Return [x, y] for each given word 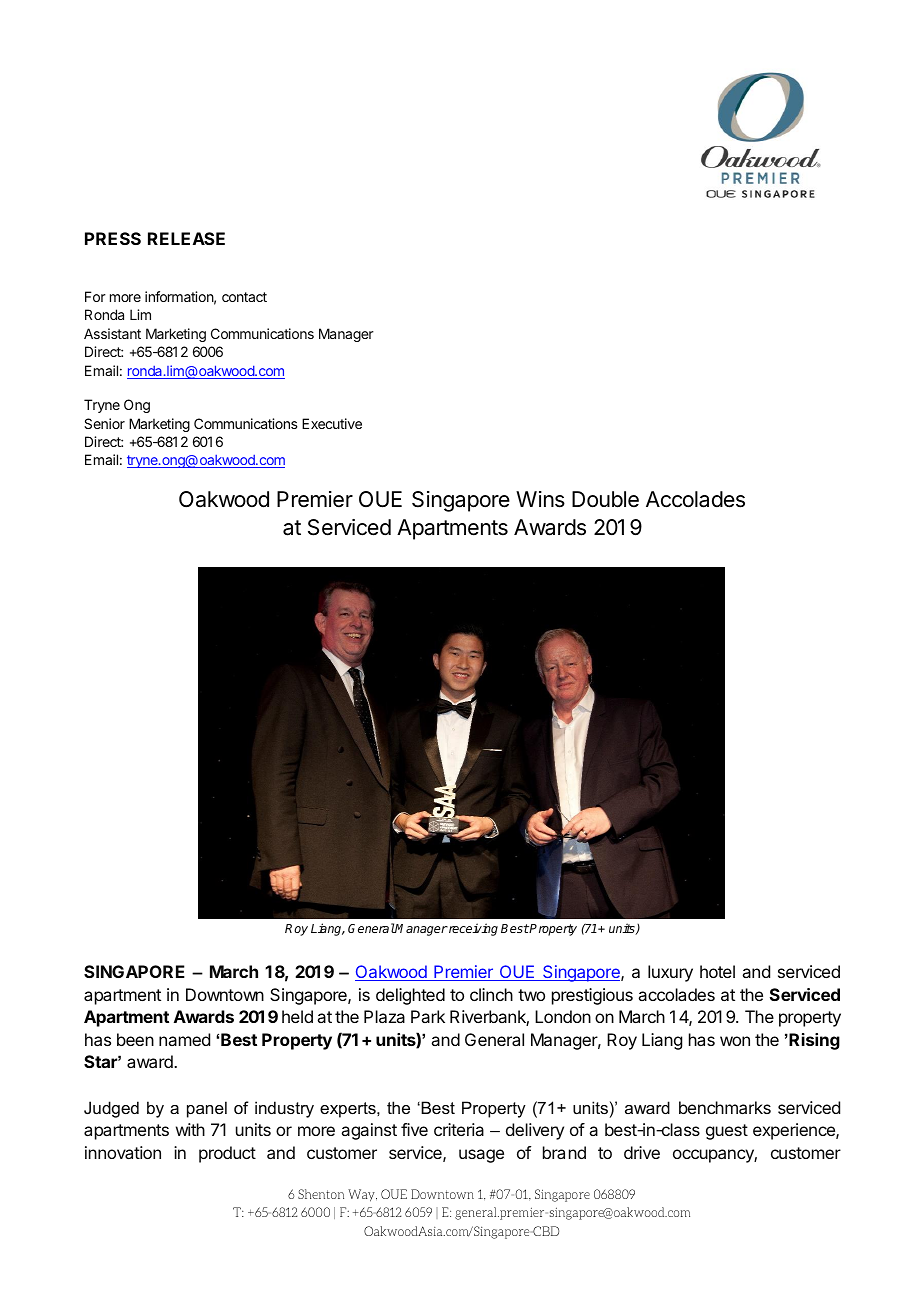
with [190, 1129]
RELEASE [186, 238]
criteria [459, 1129]
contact [244, 297]
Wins [540, 499]
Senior [104, 423]
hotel [717, 971]
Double [605, 499]
